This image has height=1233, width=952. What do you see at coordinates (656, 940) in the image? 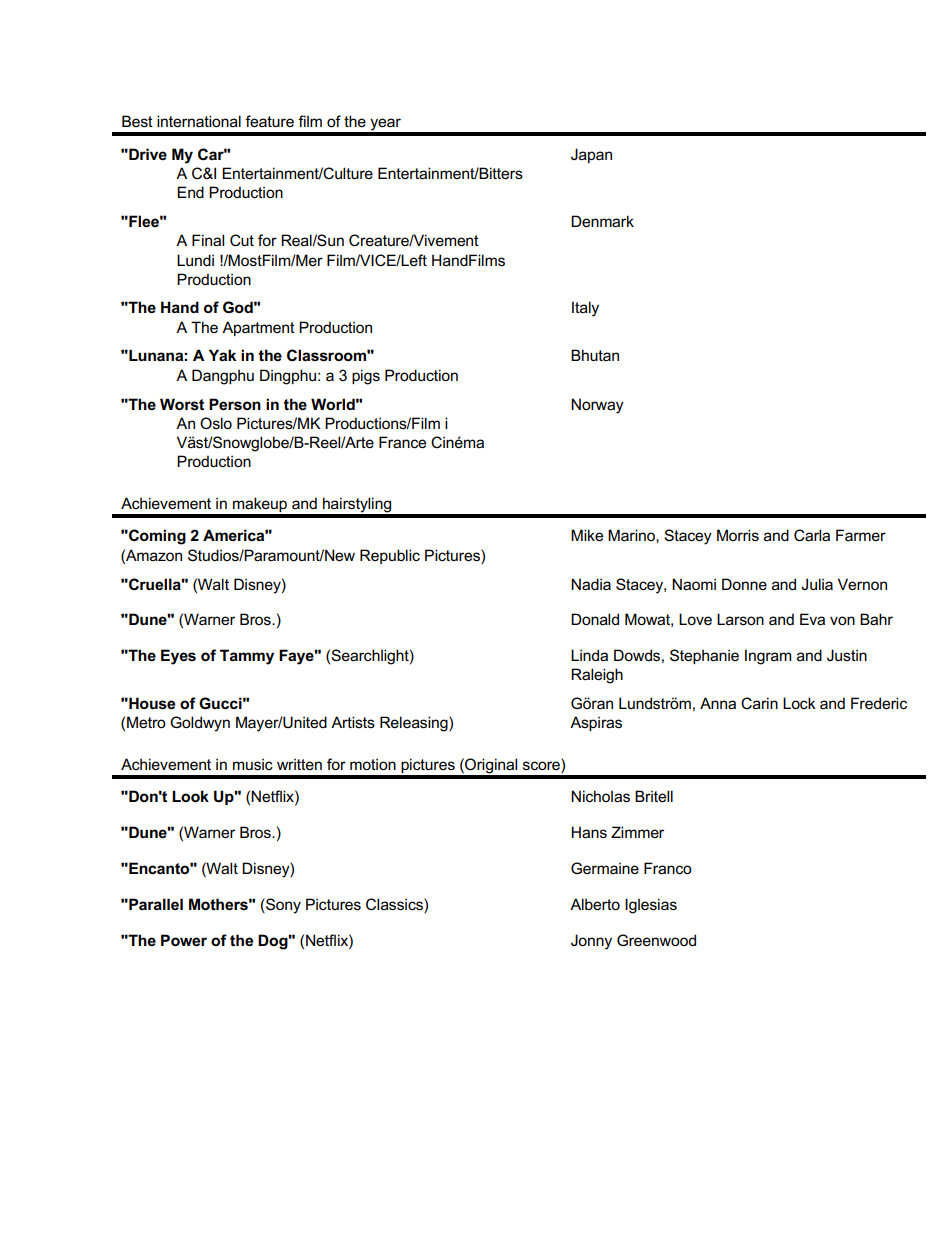
I see `Greenwood` at bounding box center [656, 940].
